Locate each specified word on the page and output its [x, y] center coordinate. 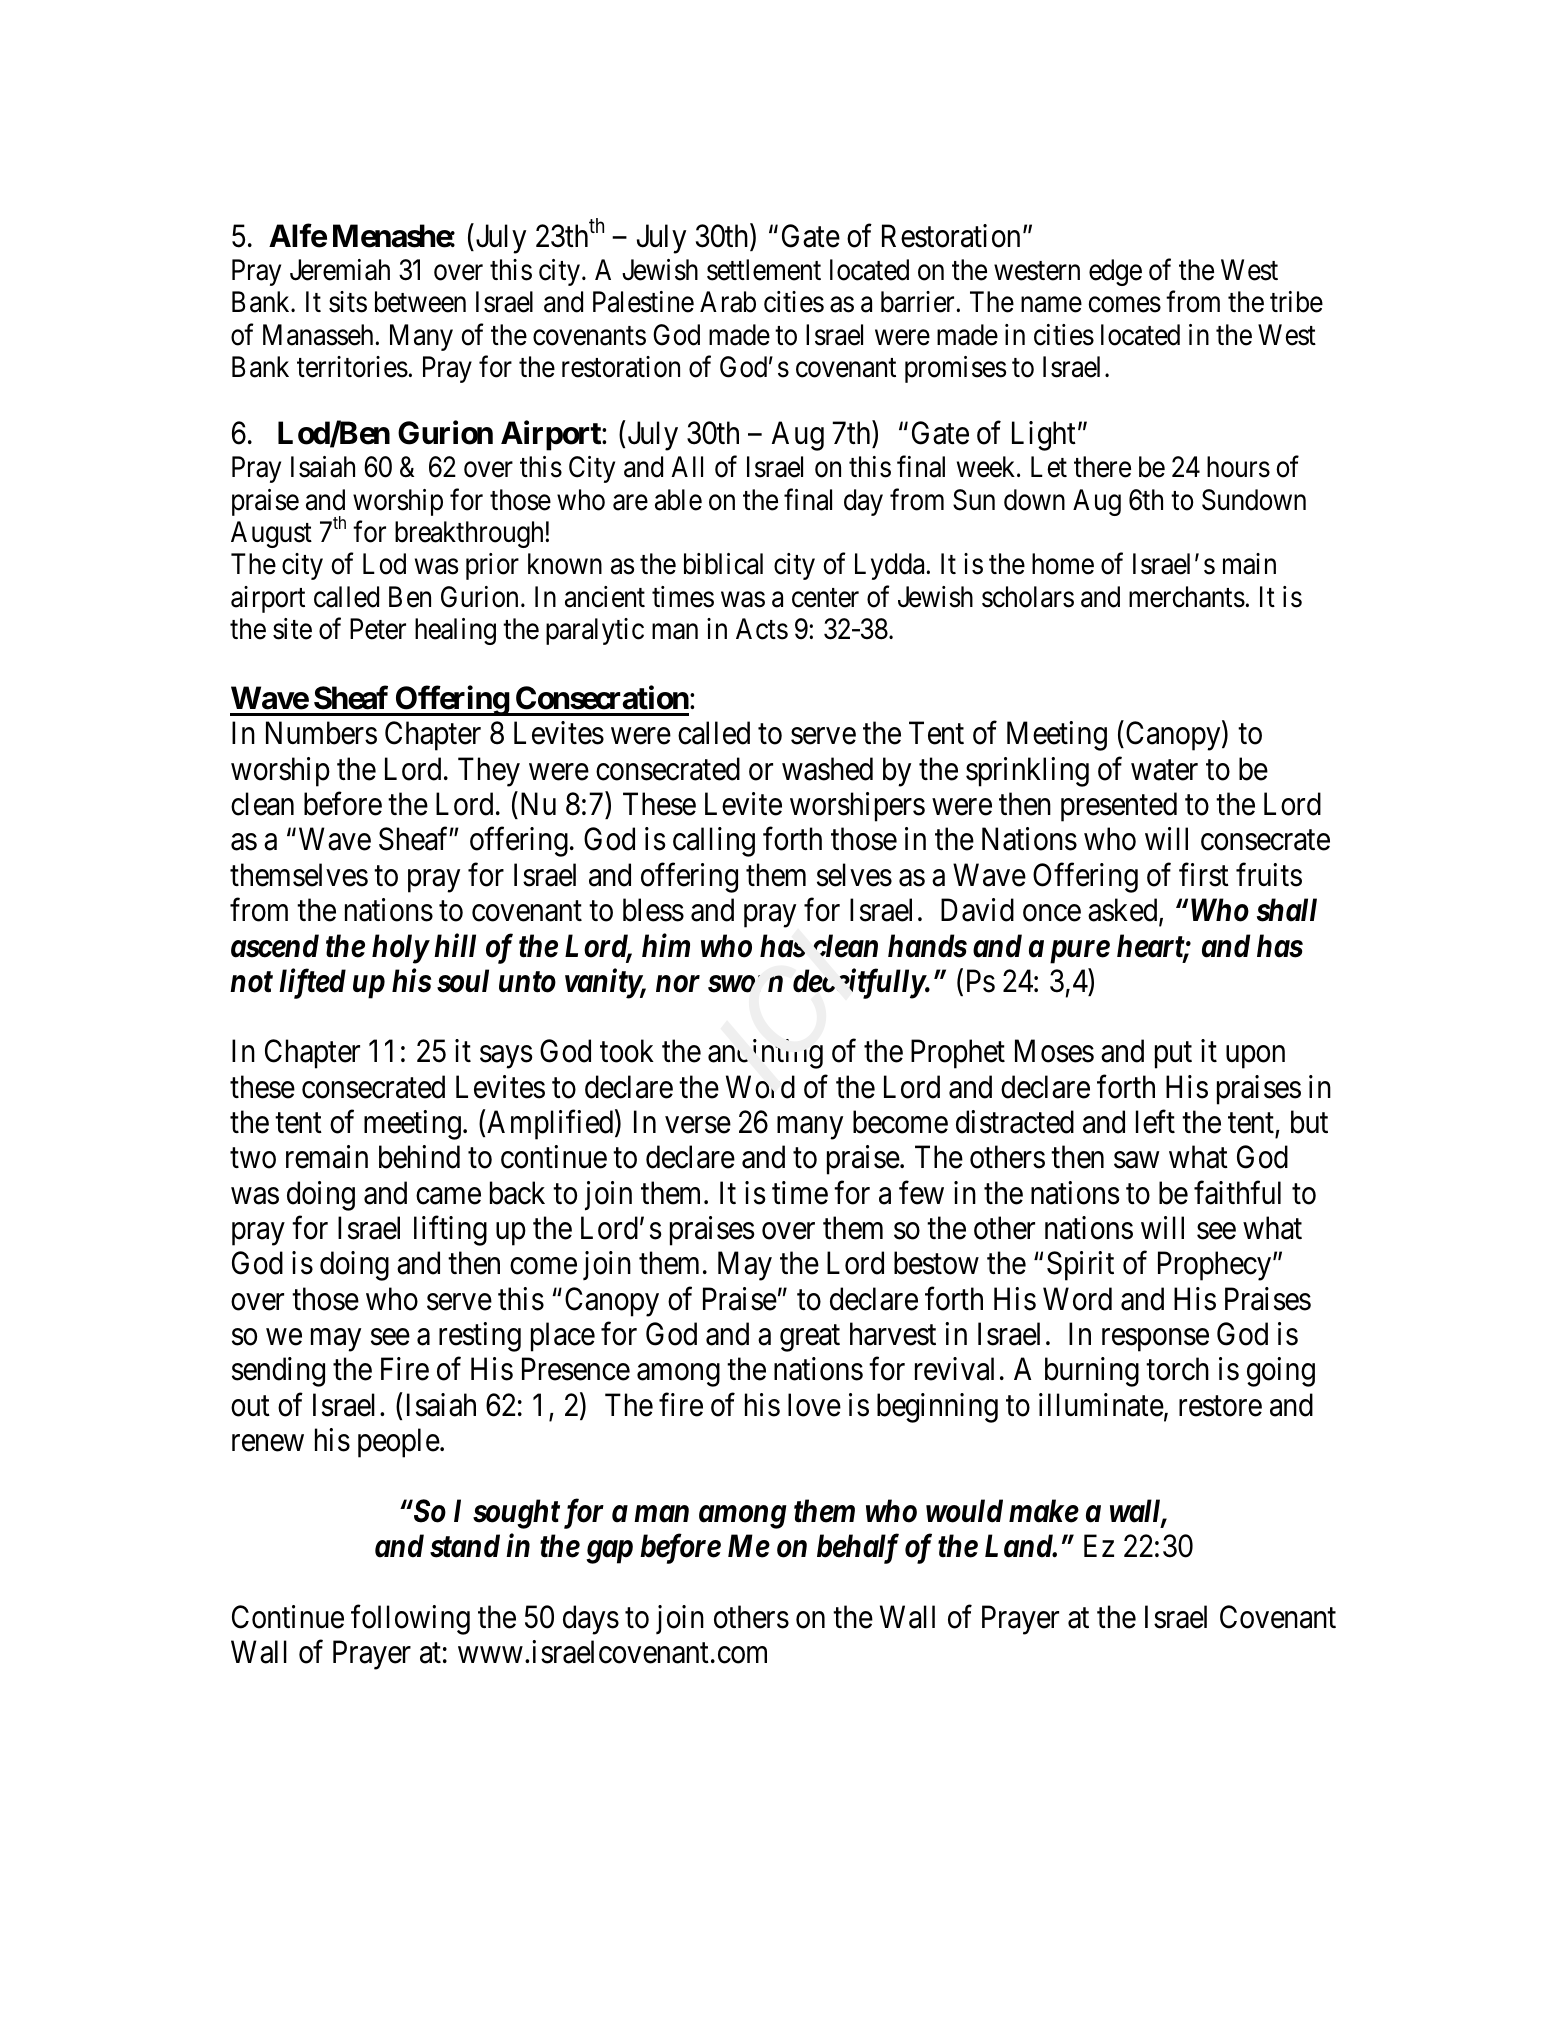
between [420, 302]
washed [827, 769]
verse [698, 1125]
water [1164, 770]
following [410, 1620]
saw [1136, 1160]
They [489, 772]
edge [1115, 272]
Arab [728, 302]
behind [419, 1157]
